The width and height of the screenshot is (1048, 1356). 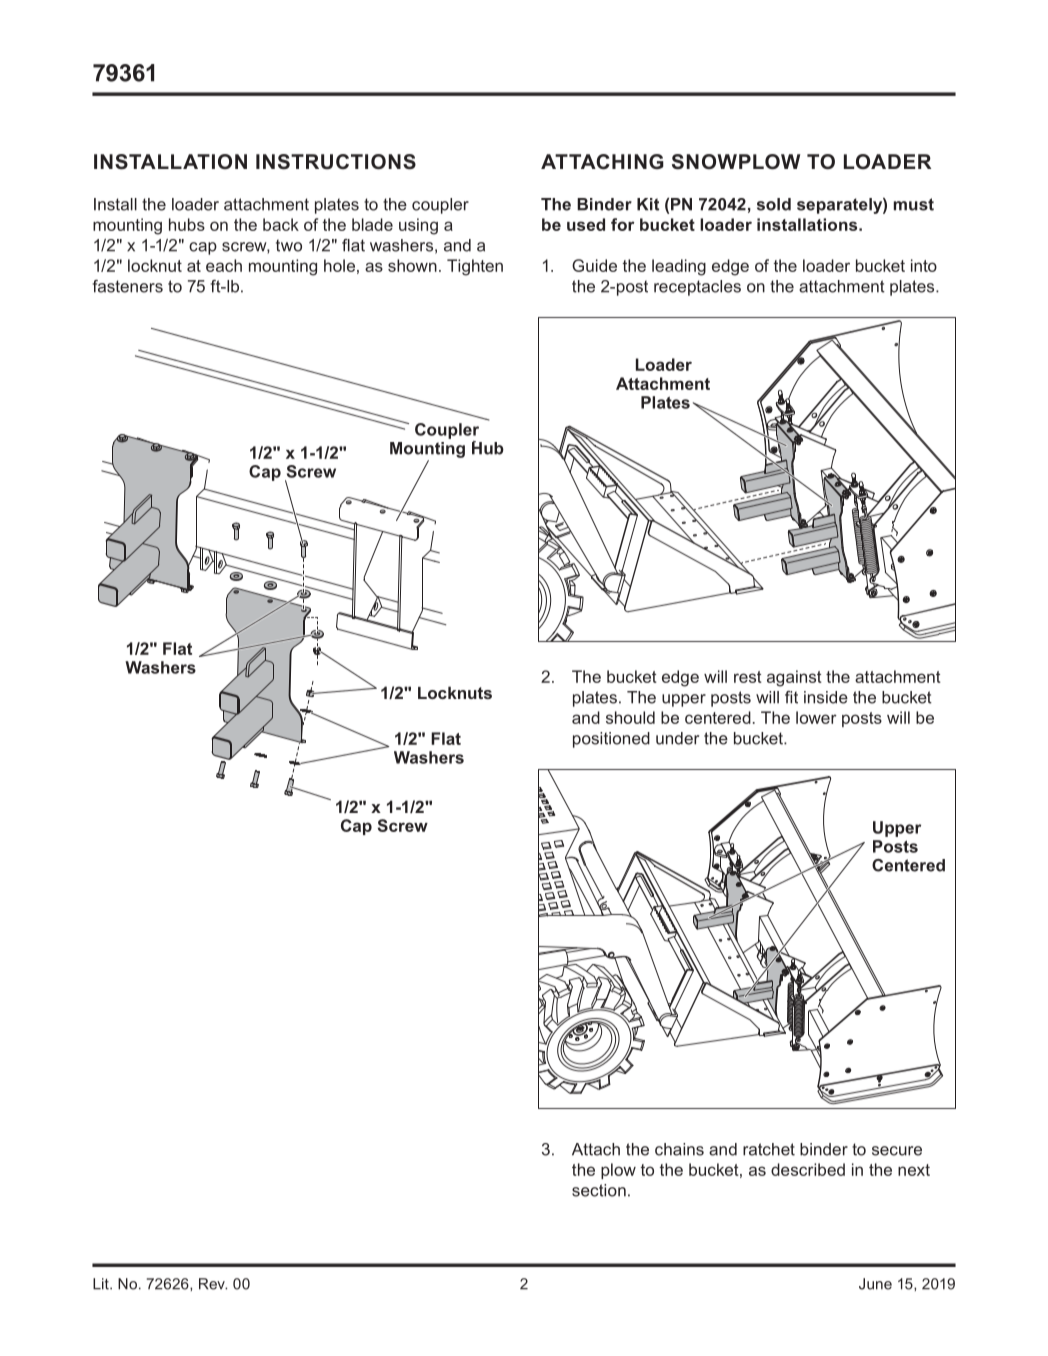 I want to click on chains, so click(x=679, y=1149).
